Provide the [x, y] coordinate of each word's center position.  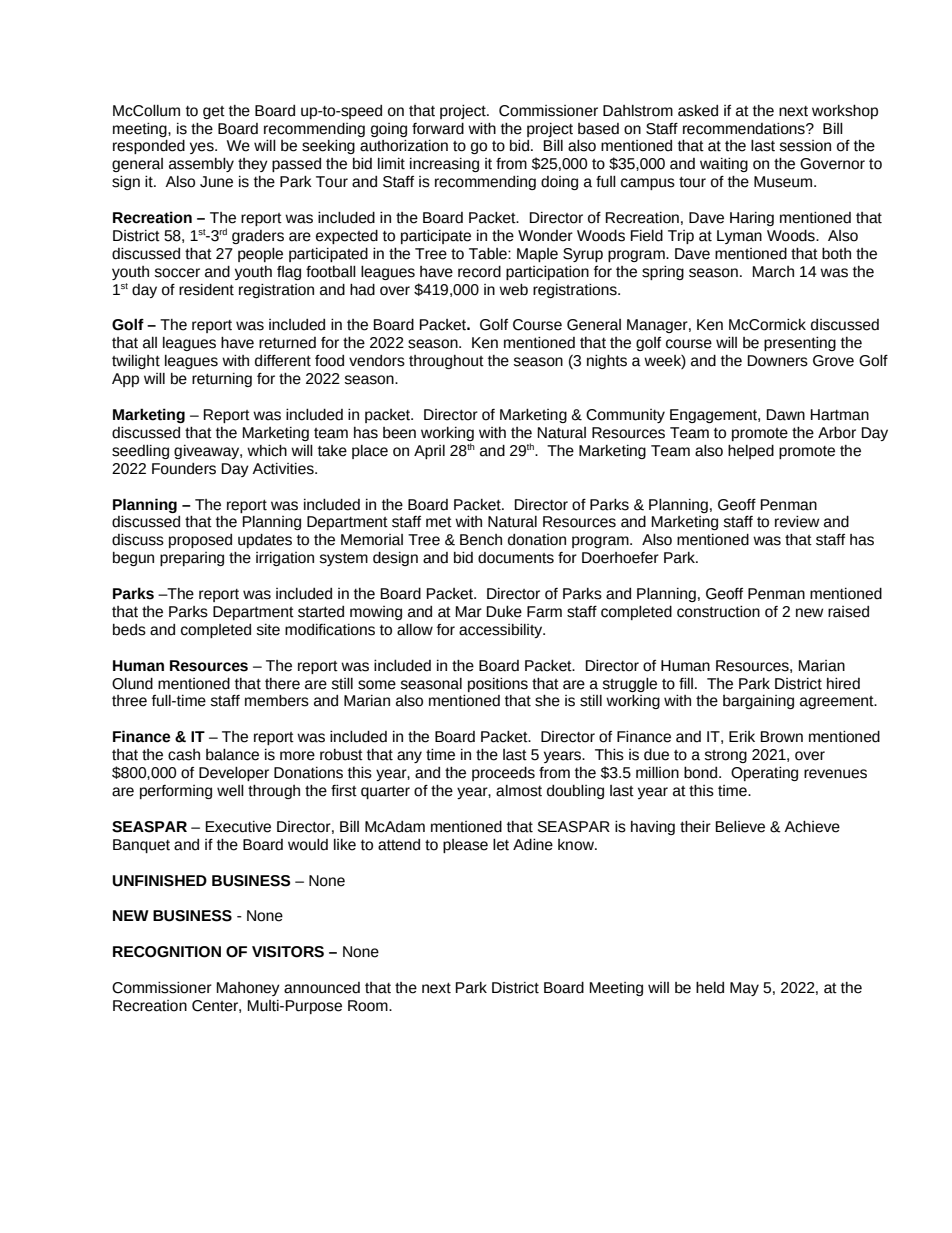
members [277, 701]
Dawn [786, 415]
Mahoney [248, 989]
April [429, 452]
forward [438, 129]
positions [498, 685]
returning [222, 380]
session [805, 146]
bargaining [758, 702]
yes [203, 148]
